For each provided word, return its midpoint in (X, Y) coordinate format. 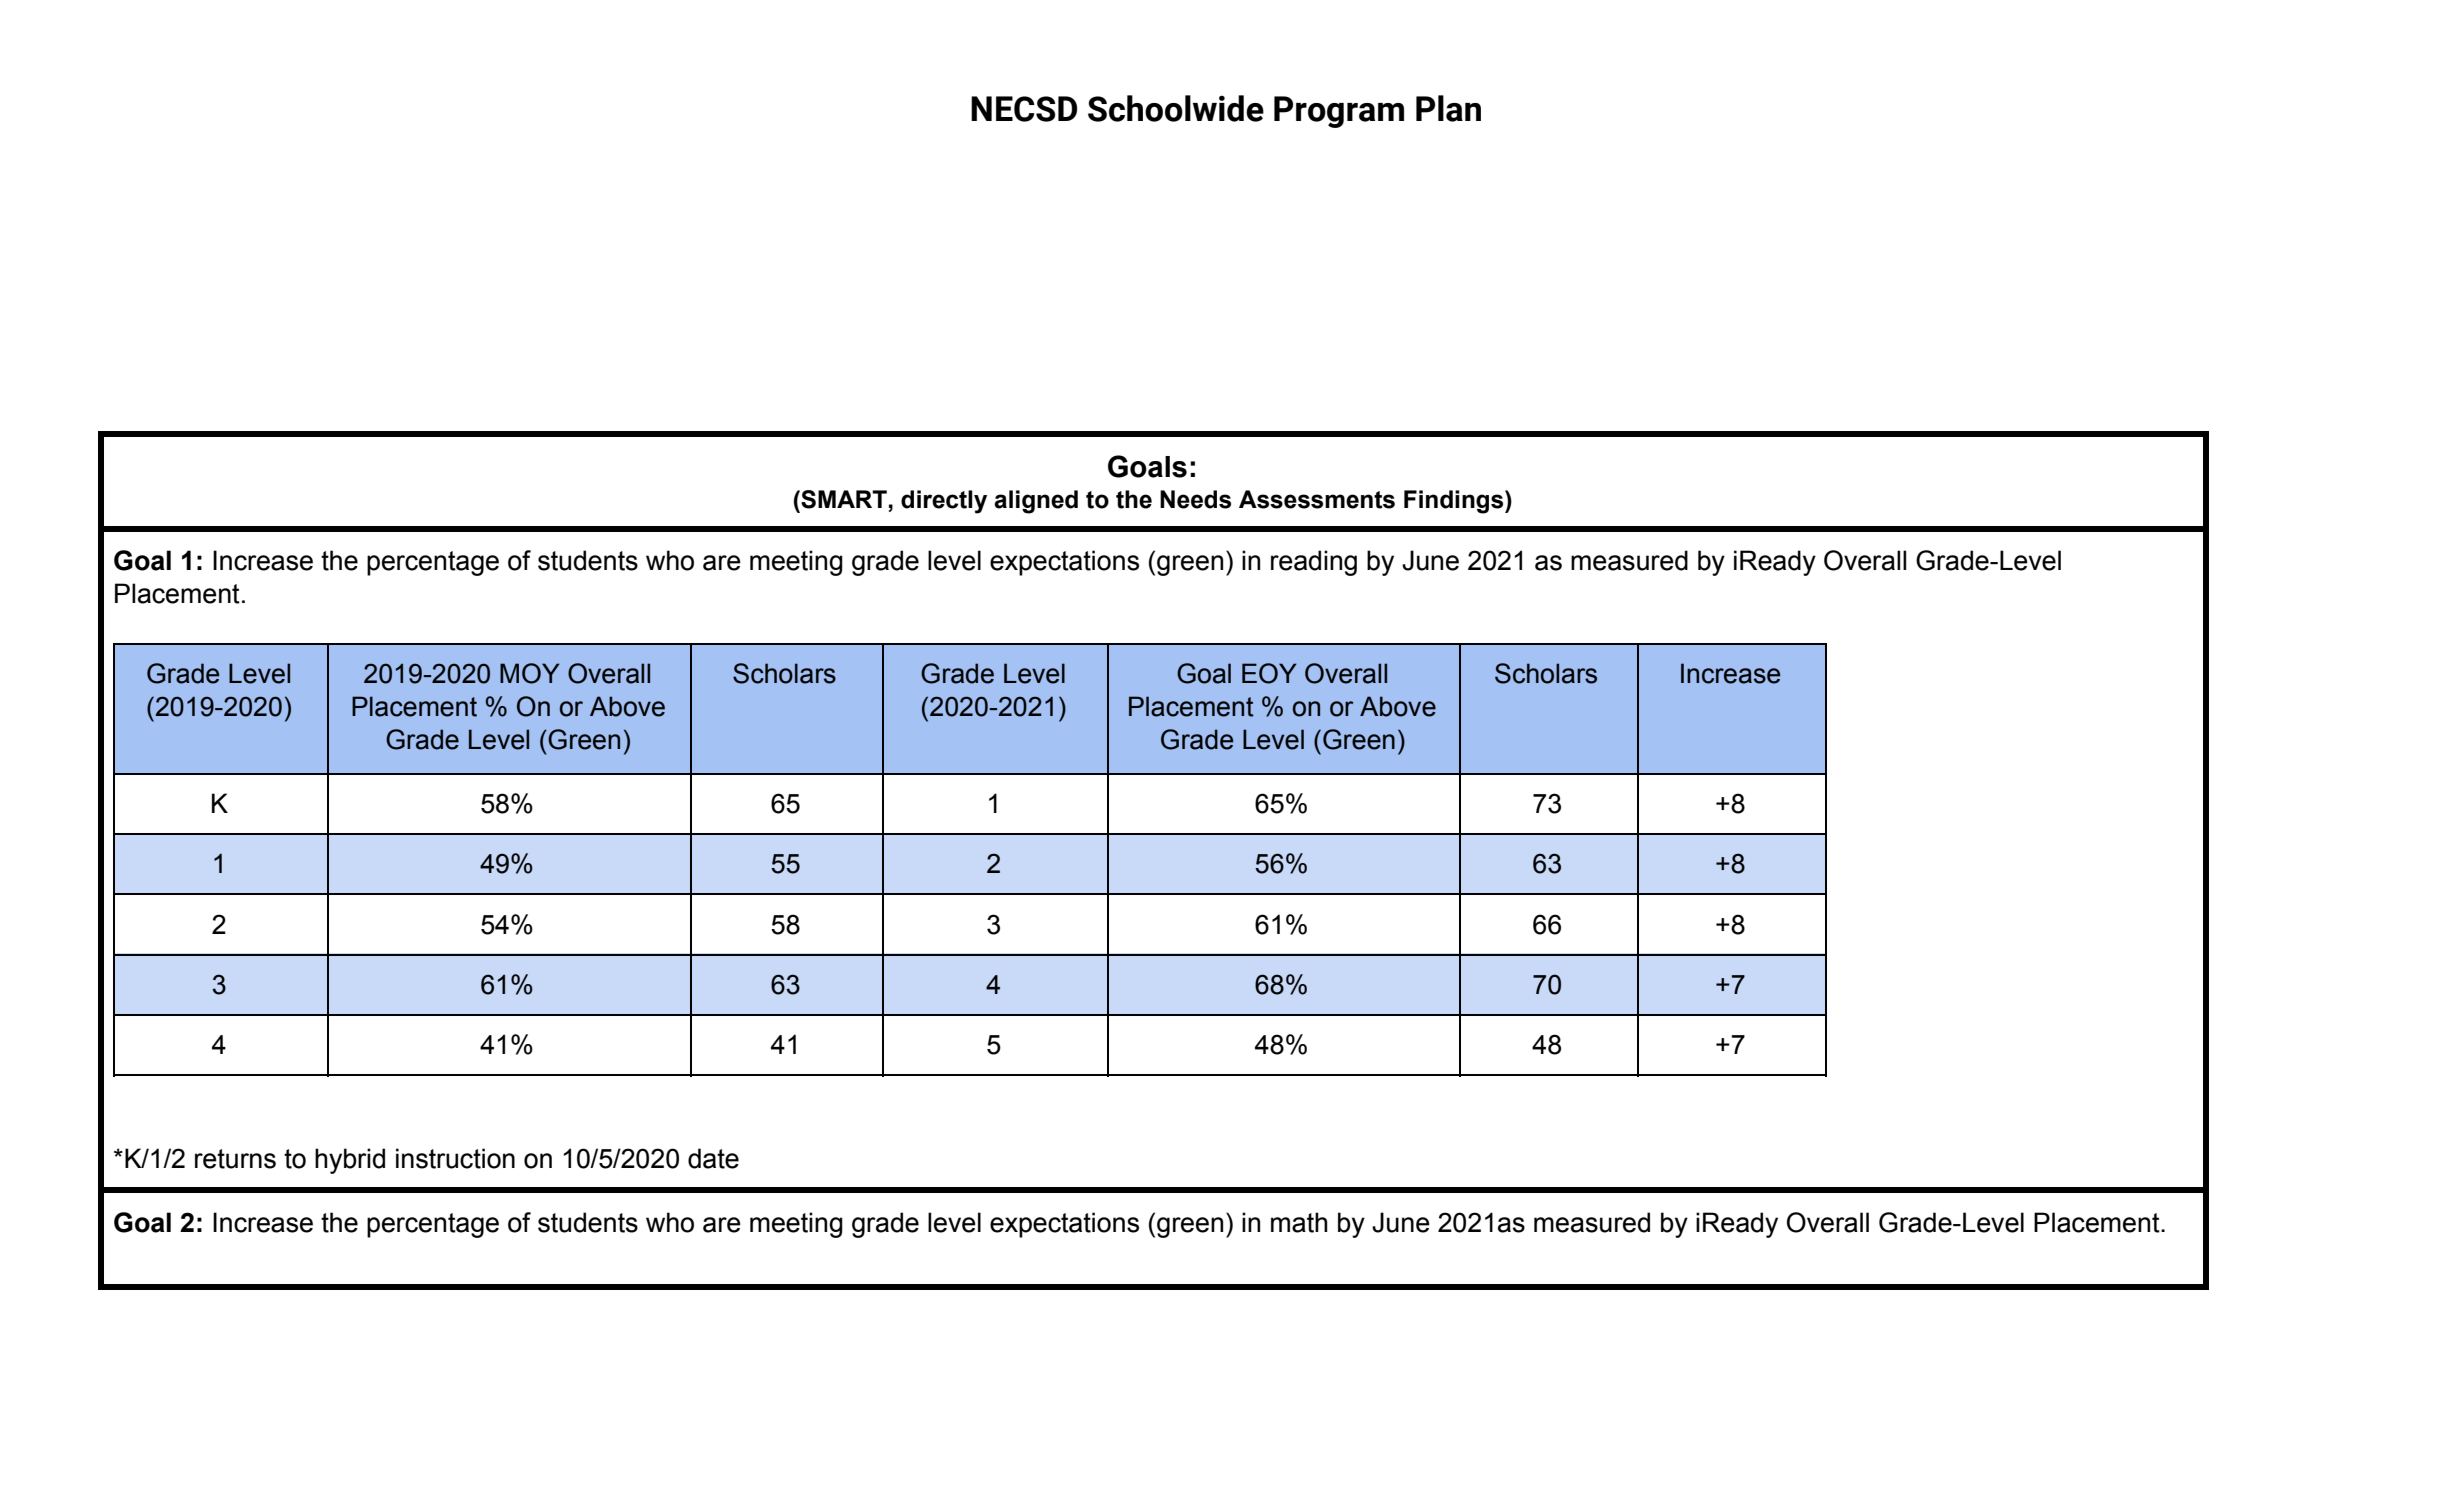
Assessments (1317, 499)
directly (944, 502)
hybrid (350, 1161)
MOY (530, 673)
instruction (455, 1158)
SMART (843, 499)
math (1299, 1222)
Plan (1448, 108)
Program (1339, 112)
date (713, 1158)
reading (1314, 563)
